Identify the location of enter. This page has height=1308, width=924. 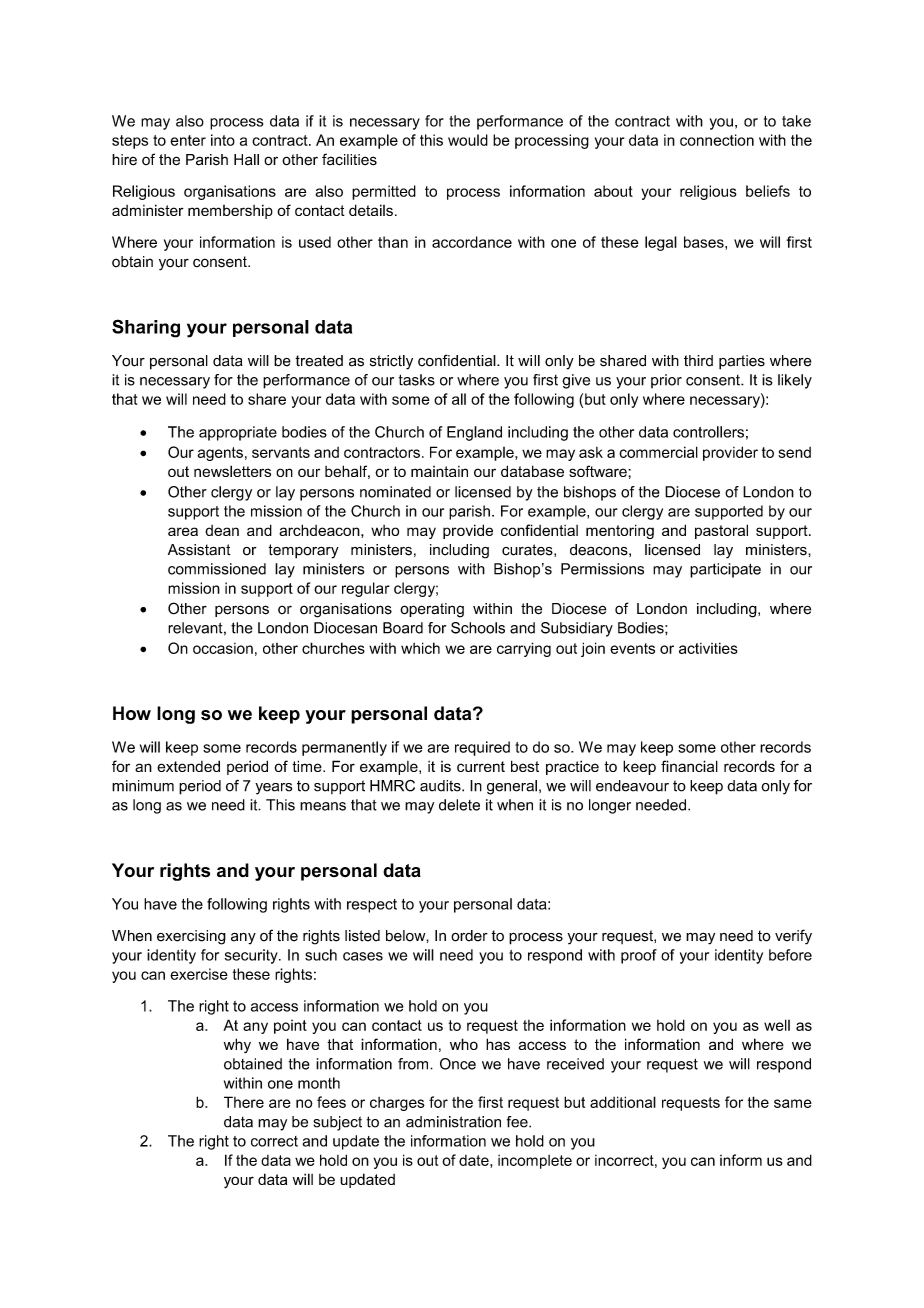
(188, 140).
